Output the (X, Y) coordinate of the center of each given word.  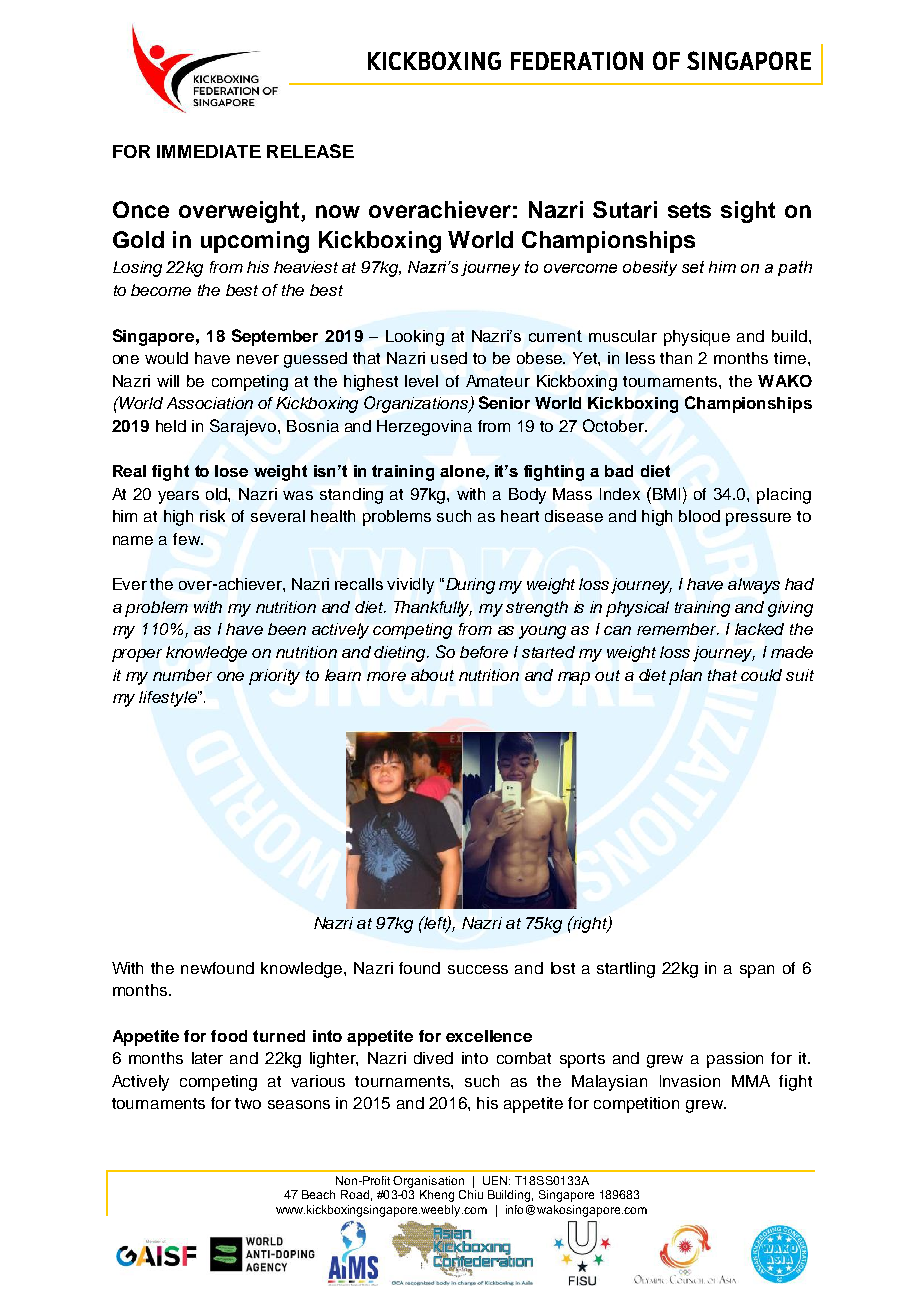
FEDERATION (577, 60)
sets (689, 210)
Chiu (471, 1194)
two (248, 1103)
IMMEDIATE (209, 151)
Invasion (690, 1081)
